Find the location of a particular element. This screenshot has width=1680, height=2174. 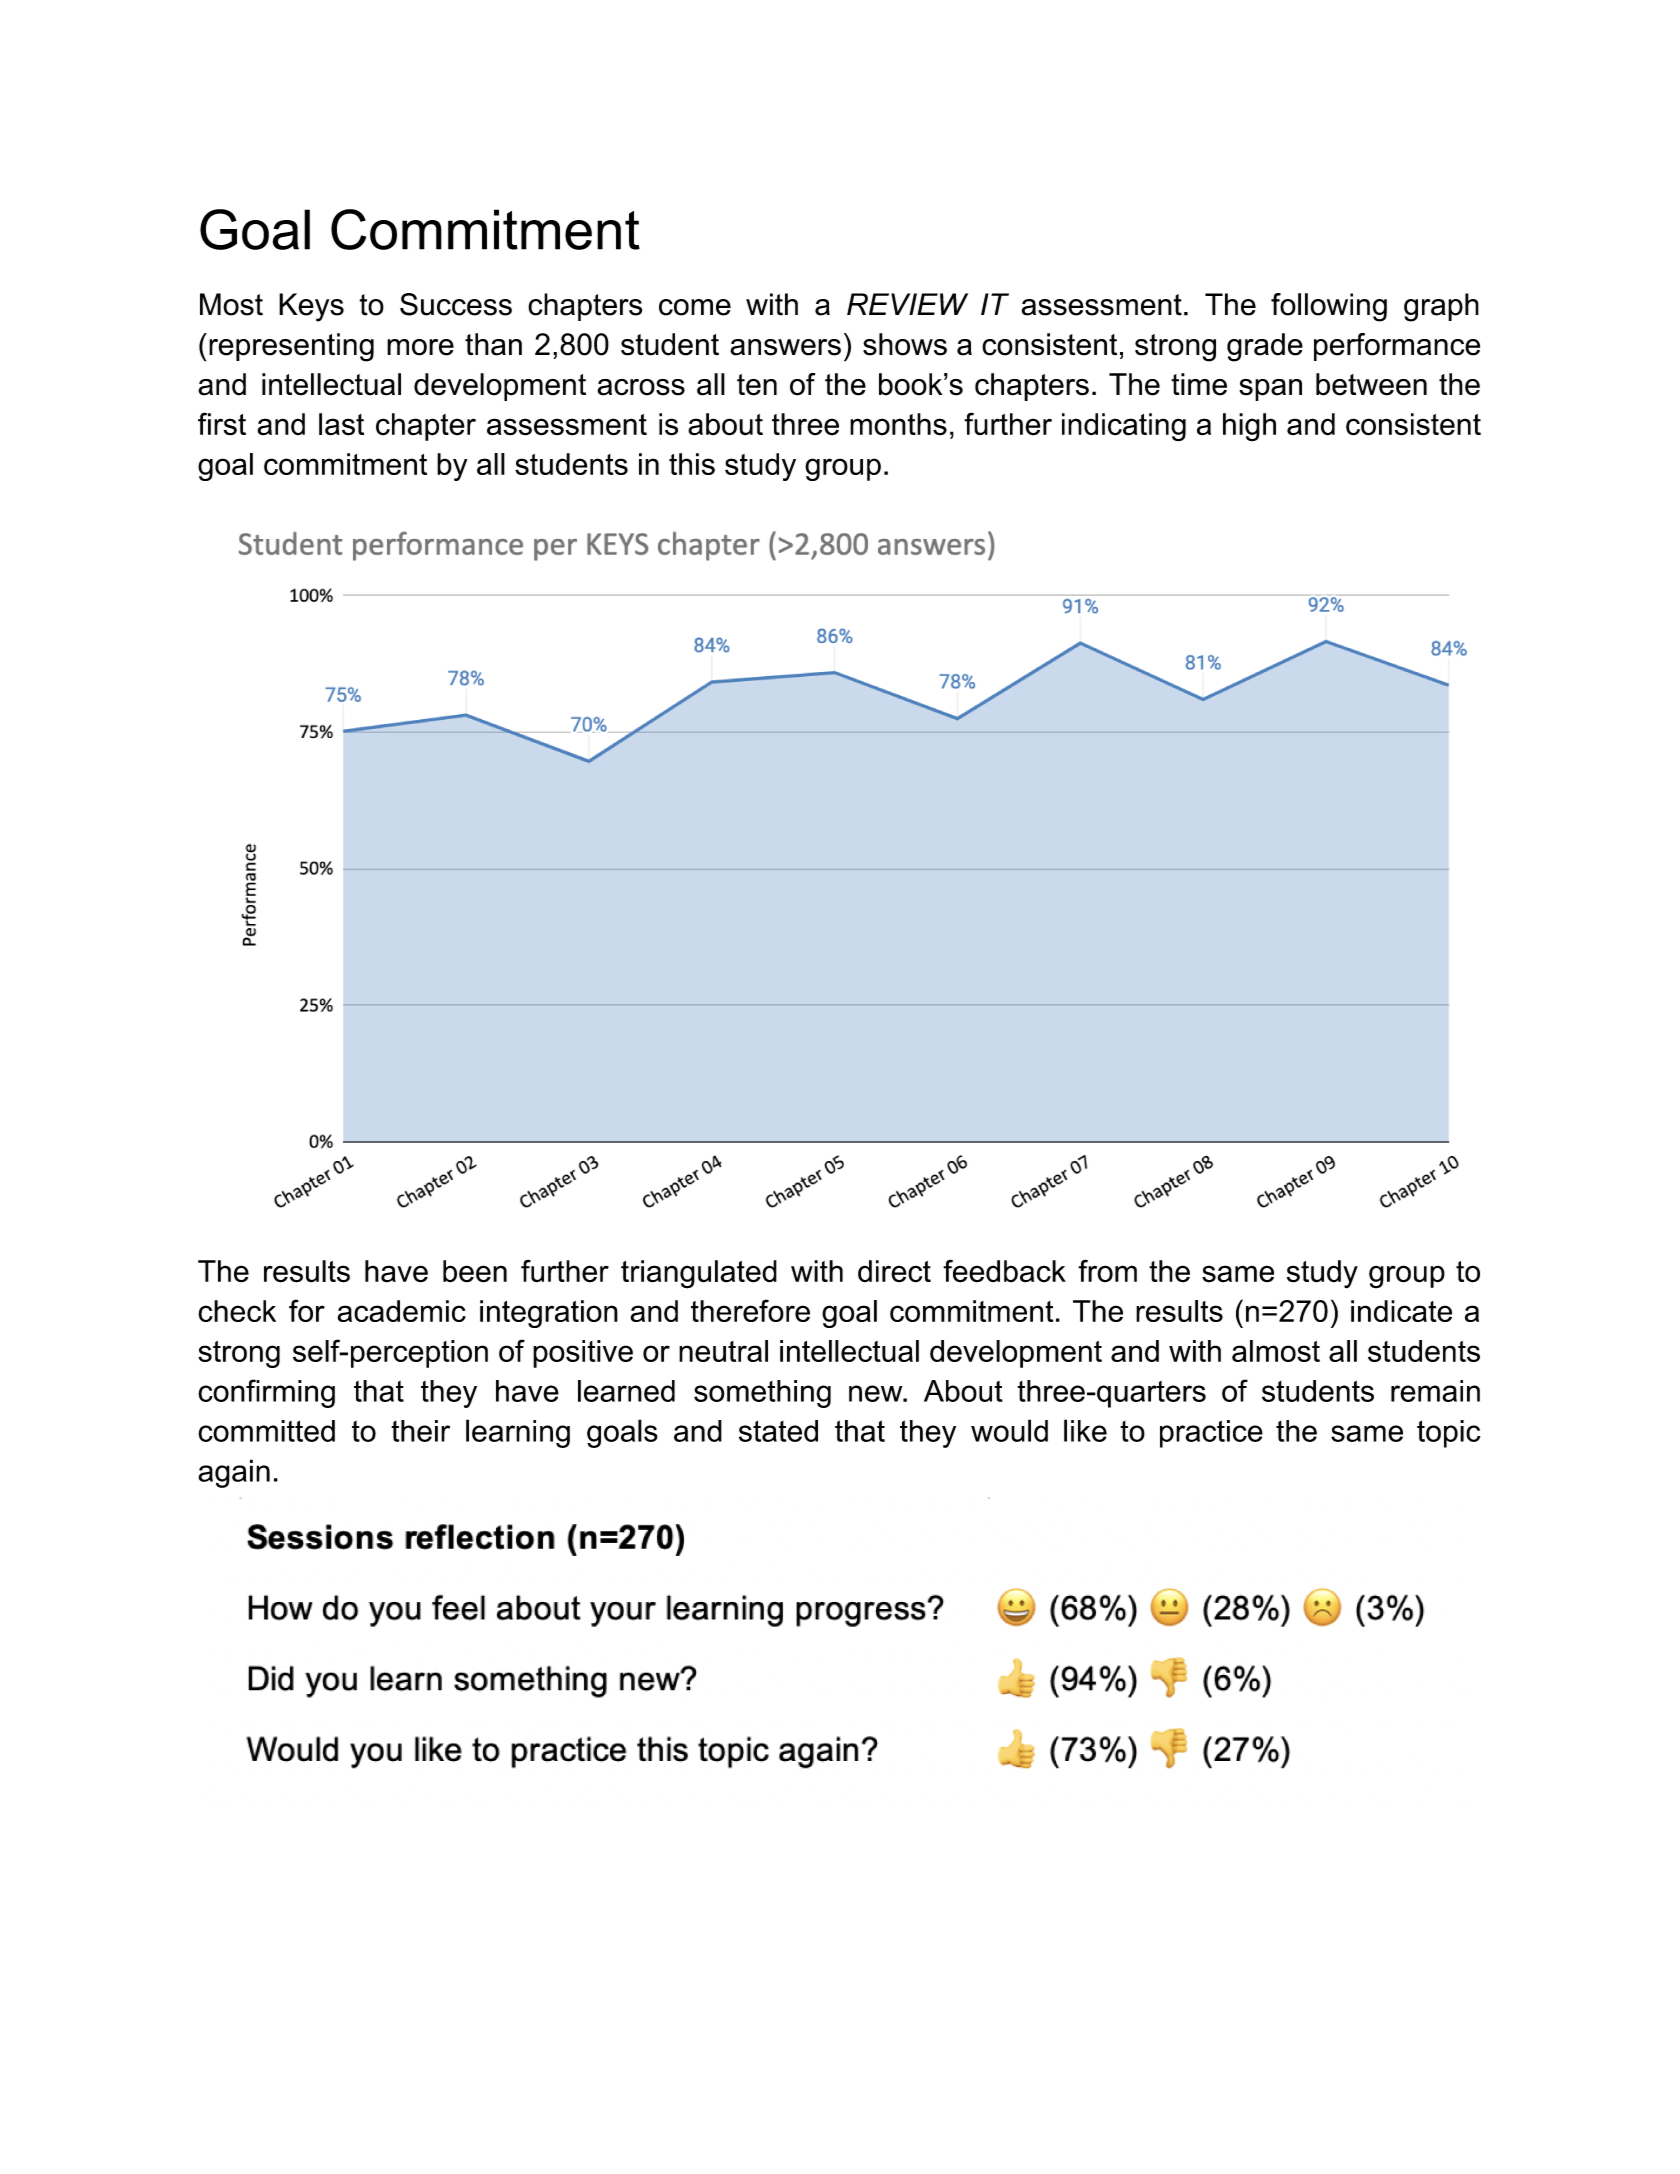

last is located at coordinates (341, 424).
